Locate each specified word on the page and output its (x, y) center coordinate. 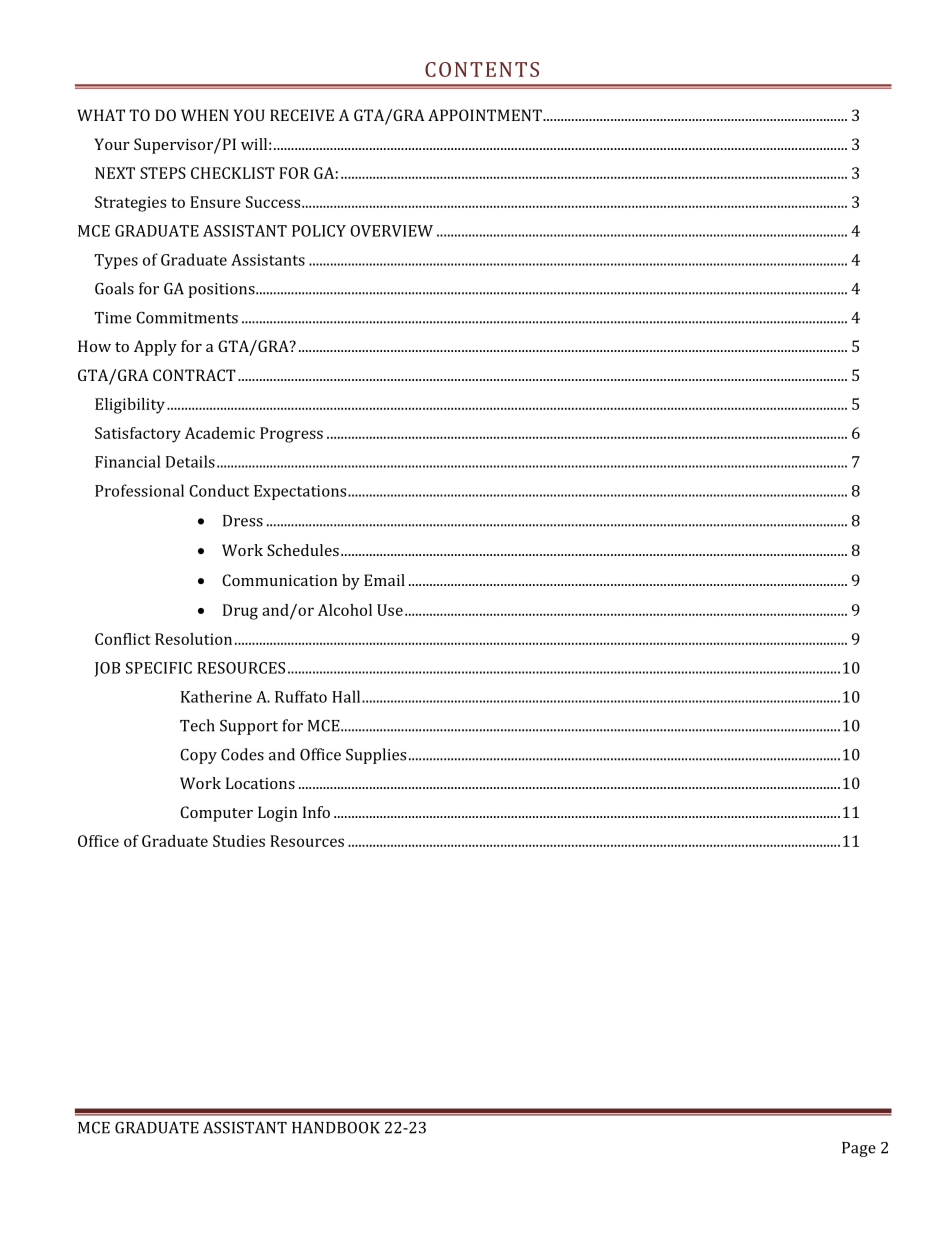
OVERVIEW (391, 231)
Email (384, 580)
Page (859, 1149)
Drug (240, 612)
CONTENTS (482, 69)
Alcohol (345, 610)
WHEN (205, 115)
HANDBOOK (336, 1127)
